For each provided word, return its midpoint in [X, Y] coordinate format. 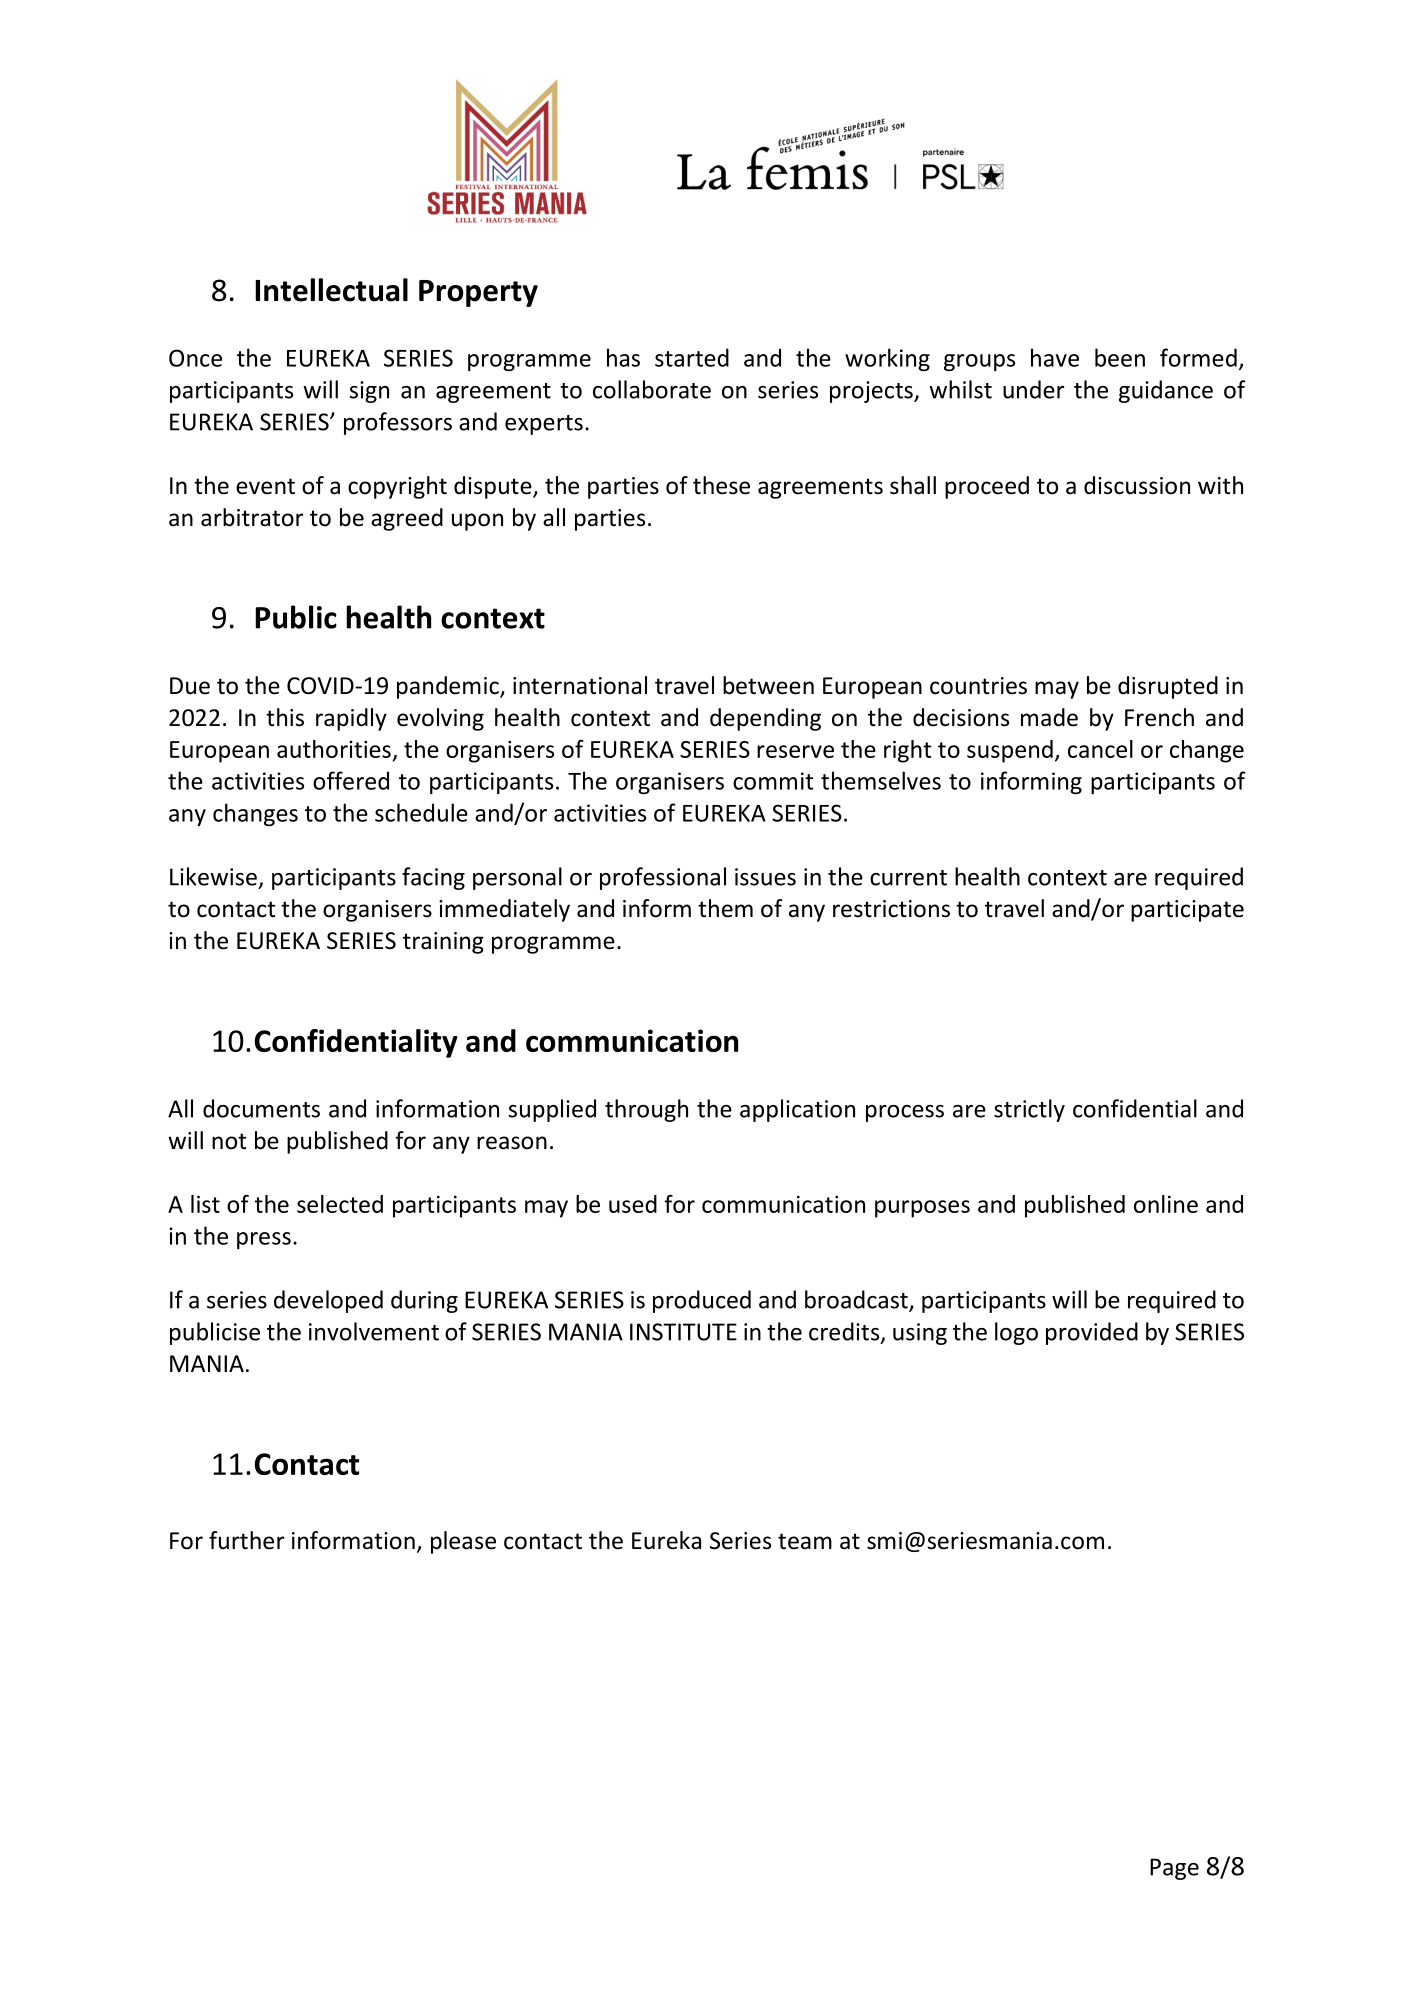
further [246, 1540]
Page [1174, 1869]
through [646, 1110]
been [1120, 357]
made [1049, 717]
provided [1092, 1333]
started [692, 357]
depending [765, 719]
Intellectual [331, 290]
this [285, 717]
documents [261, 1108]
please [463, 1542]
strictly [1029, 1110]
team [805, 1541]
